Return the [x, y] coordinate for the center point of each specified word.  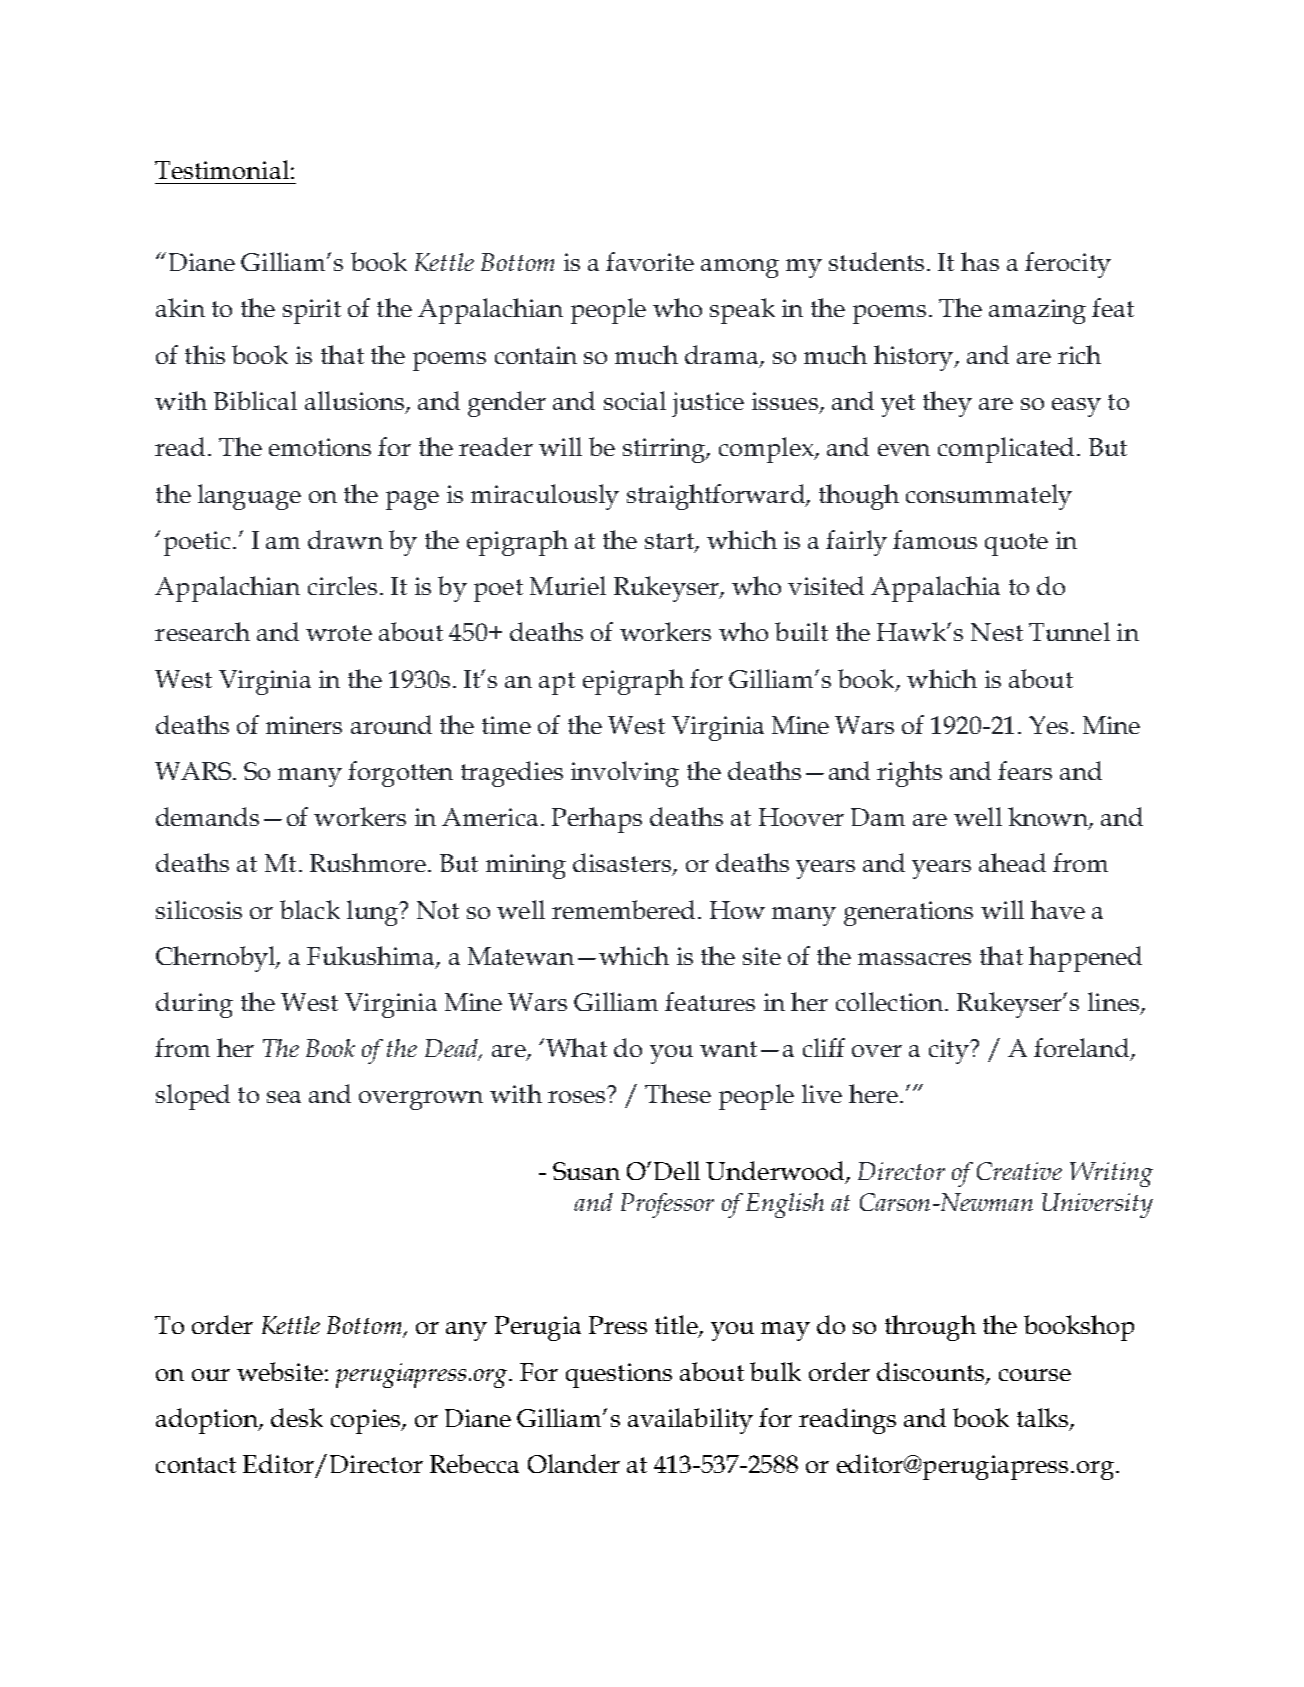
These [678, 1093]
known [1049, 818]
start [670, 542]
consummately [989, 497]
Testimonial [222, 169]
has [980, 261]
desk [297, 1417]
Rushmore [368, 862]
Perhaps [597, 820]
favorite [650, 261]
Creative [1019, 1171]
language [249, 497]
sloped [193, 1097]
